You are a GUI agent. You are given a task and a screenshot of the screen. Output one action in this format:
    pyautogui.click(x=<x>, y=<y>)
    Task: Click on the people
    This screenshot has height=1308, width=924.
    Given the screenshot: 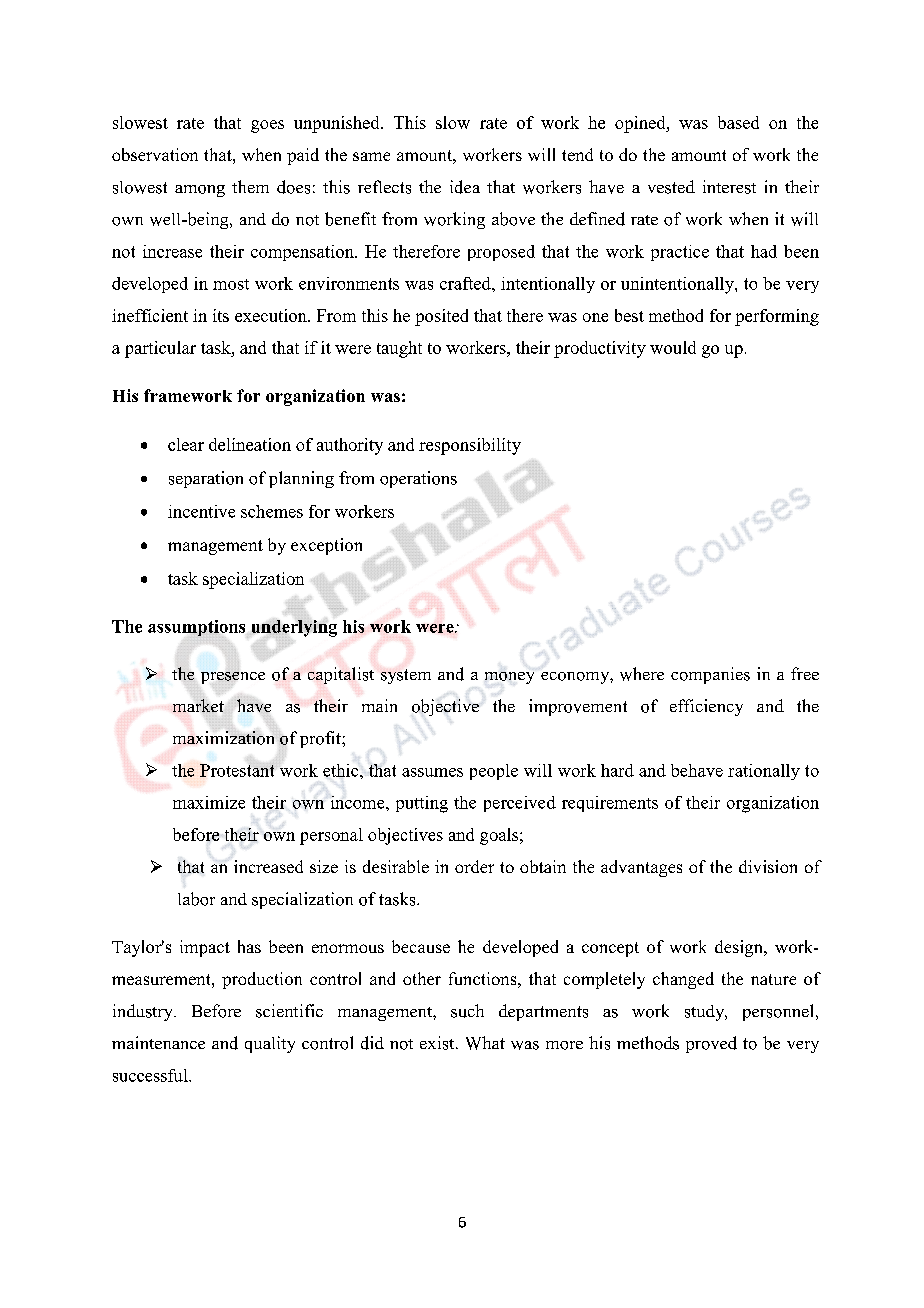 What is the action you would take?
    pyautogui.click(x=494, y=772)
